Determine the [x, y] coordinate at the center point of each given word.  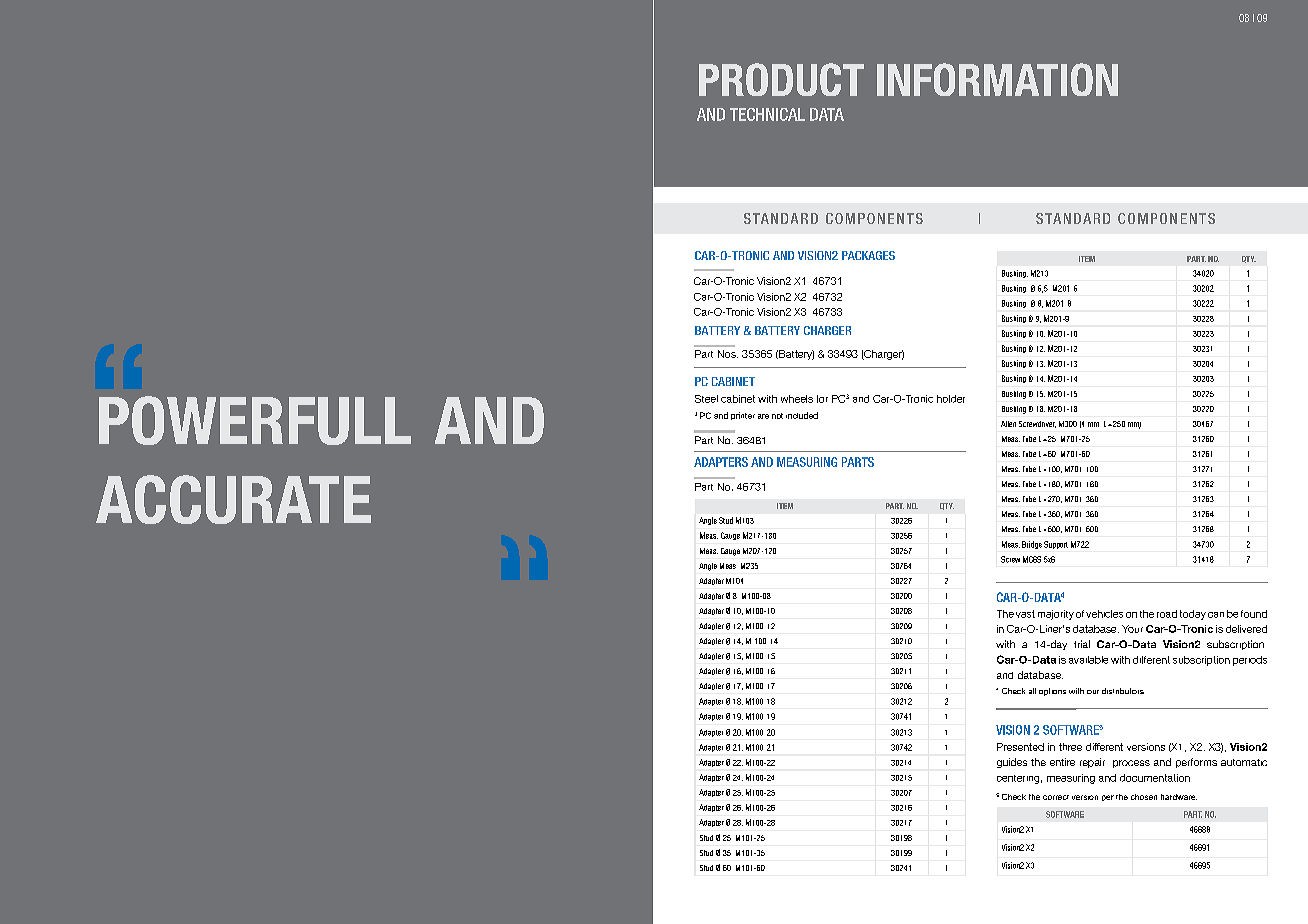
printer [743, 416]
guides [1012, 763]
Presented [1020, 747]
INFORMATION [997, 79]
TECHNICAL [767, 114]
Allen [1008, 424]
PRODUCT [781, 79]
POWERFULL [255, 420]
